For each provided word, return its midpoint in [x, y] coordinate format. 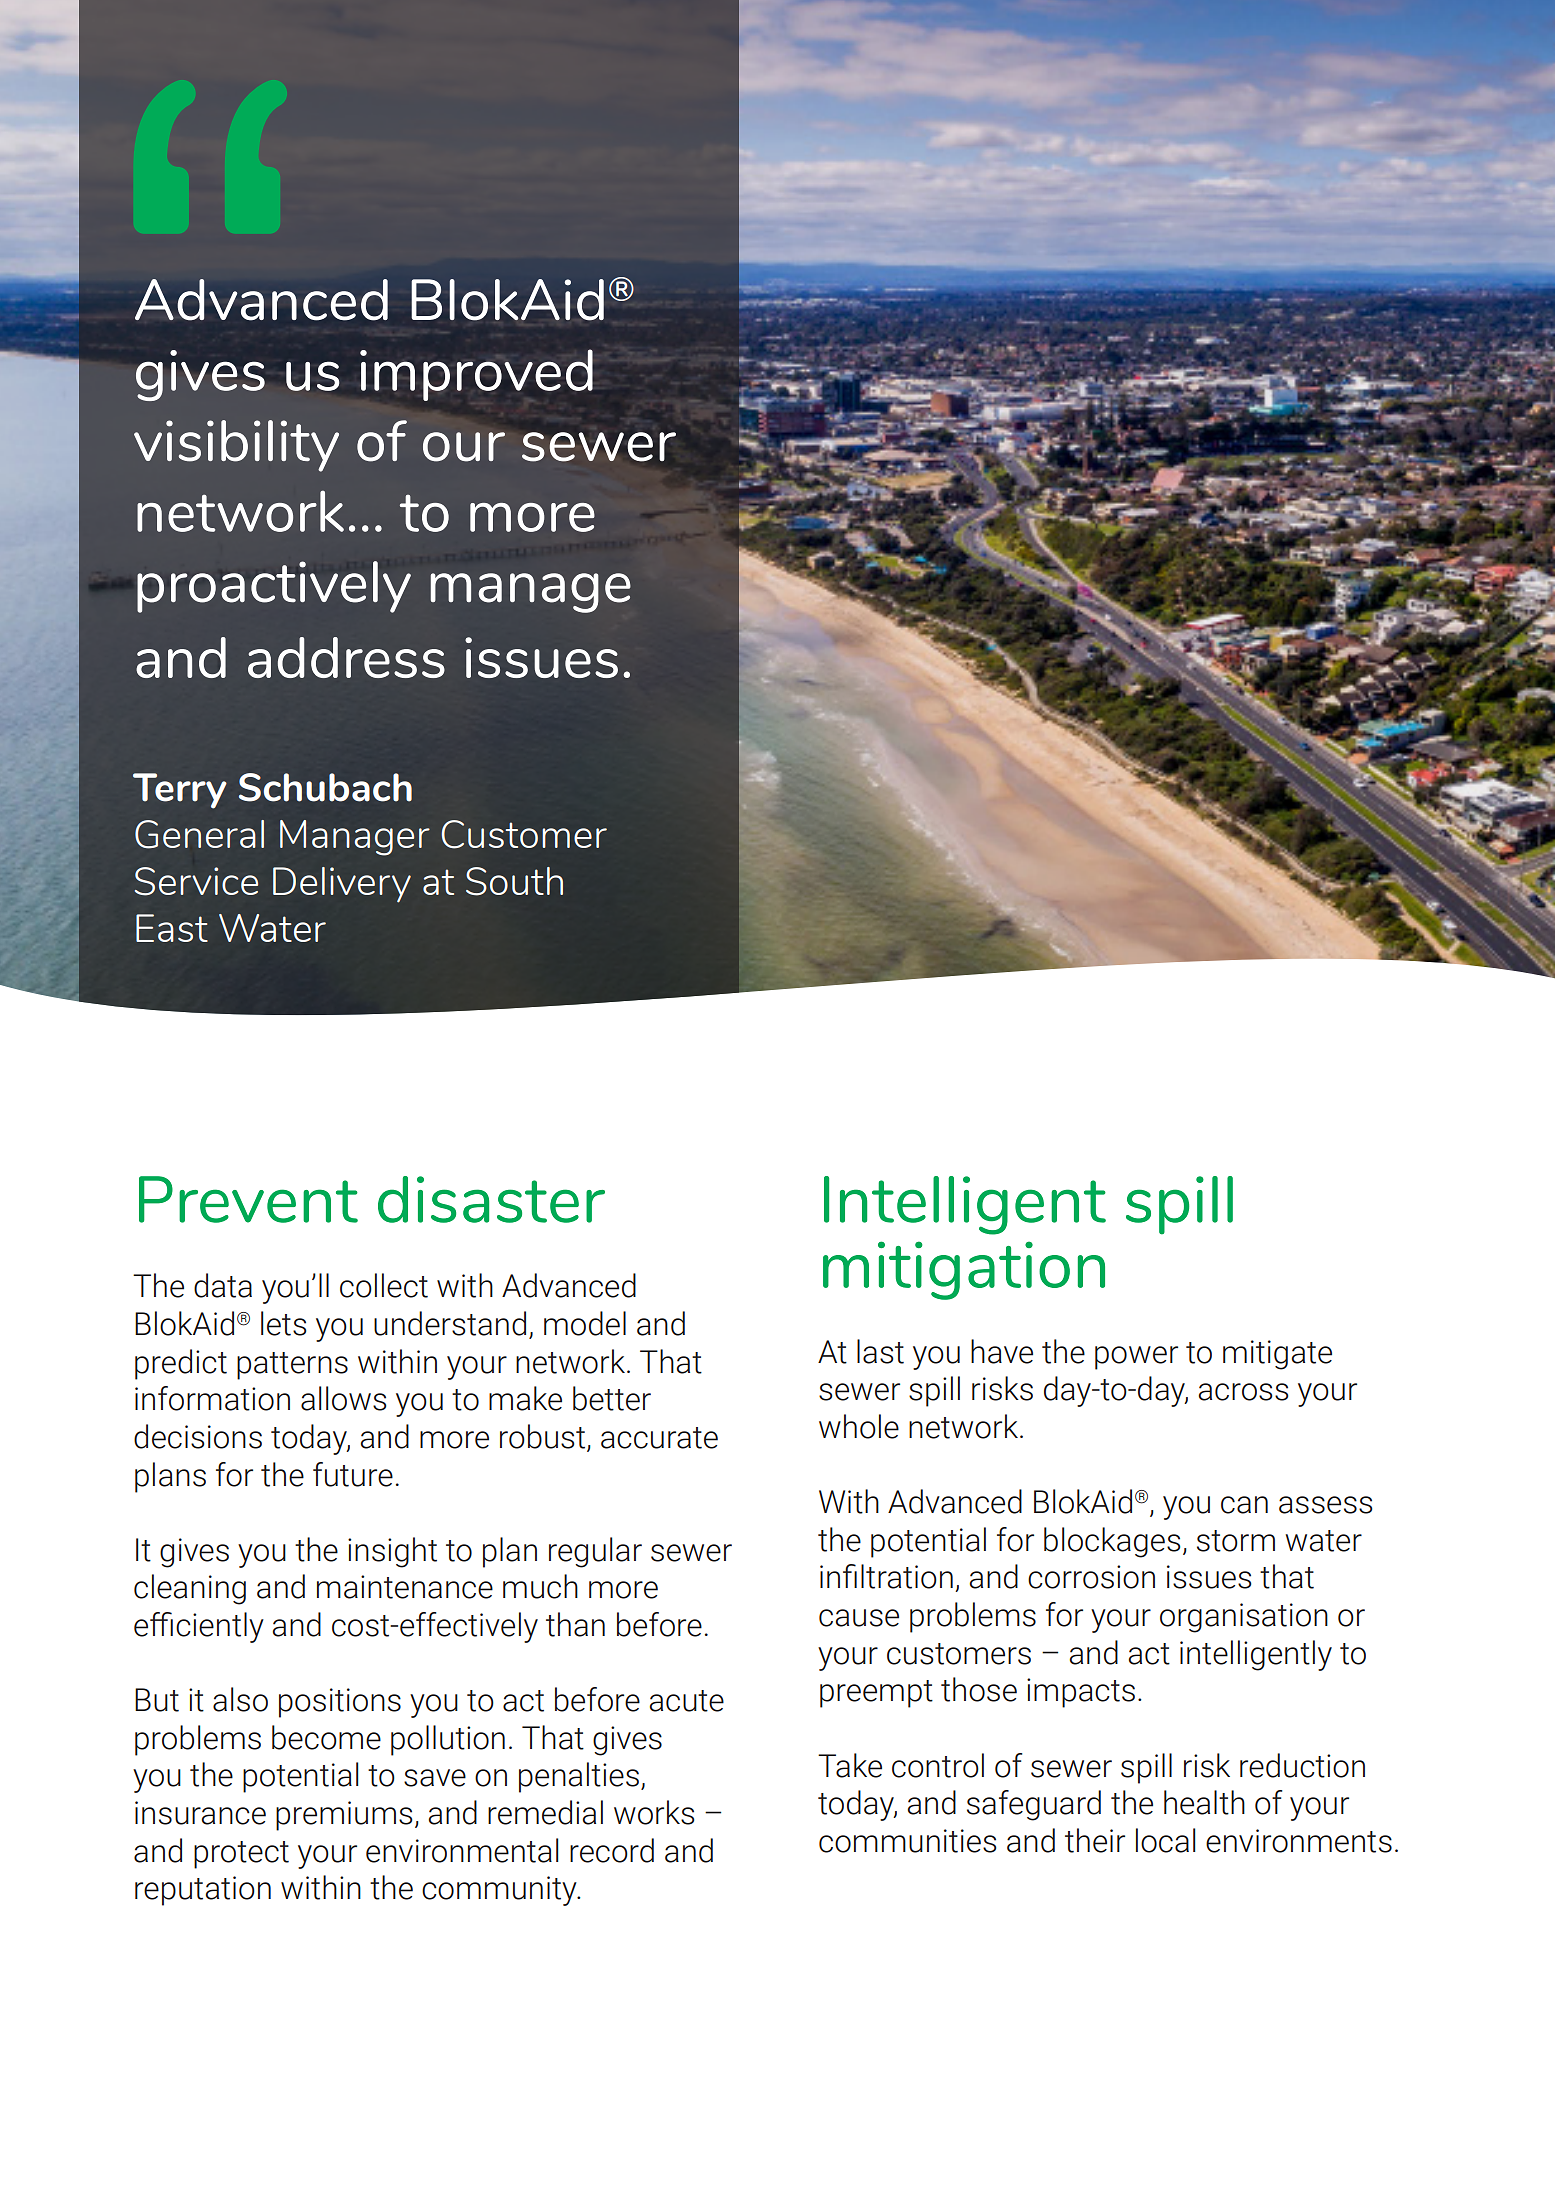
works [654, 1812]
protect [241, 1855]
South [514, 881]
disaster [491, 1199]
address [346, 657]
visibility [236, 446]
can [1244, 1505]
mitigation [964, 1270]
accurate [659, 1438]
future [353, 1474]
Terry [180, 791]
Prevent [248, 1199]
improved [476, 375]
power [1136, 1358]
